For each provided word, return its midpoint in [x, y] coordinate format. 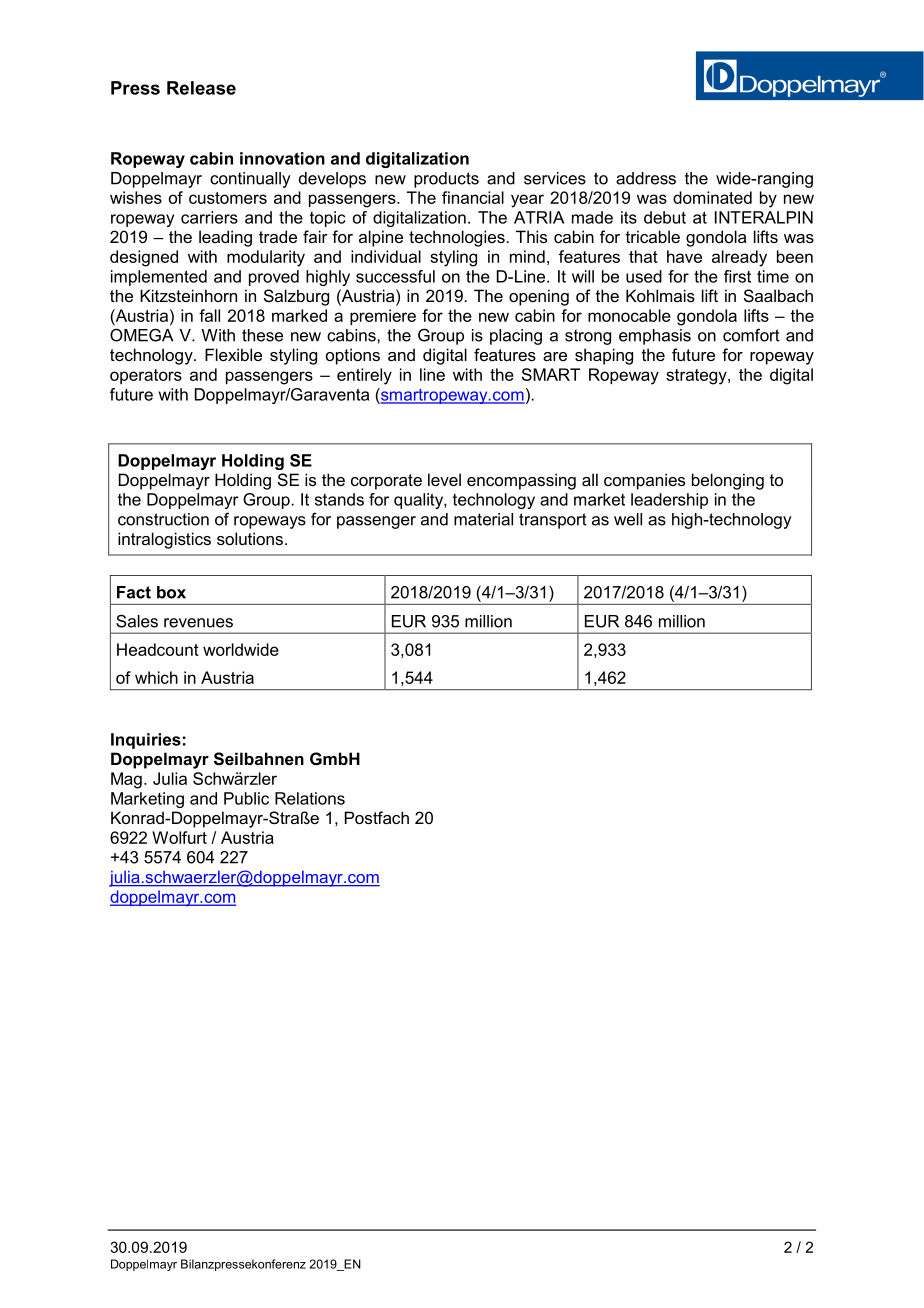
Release [201, 88]
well [628, 519]
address [646, 178]
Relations [310, 798]
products [446, 180]
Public [246, 798]
